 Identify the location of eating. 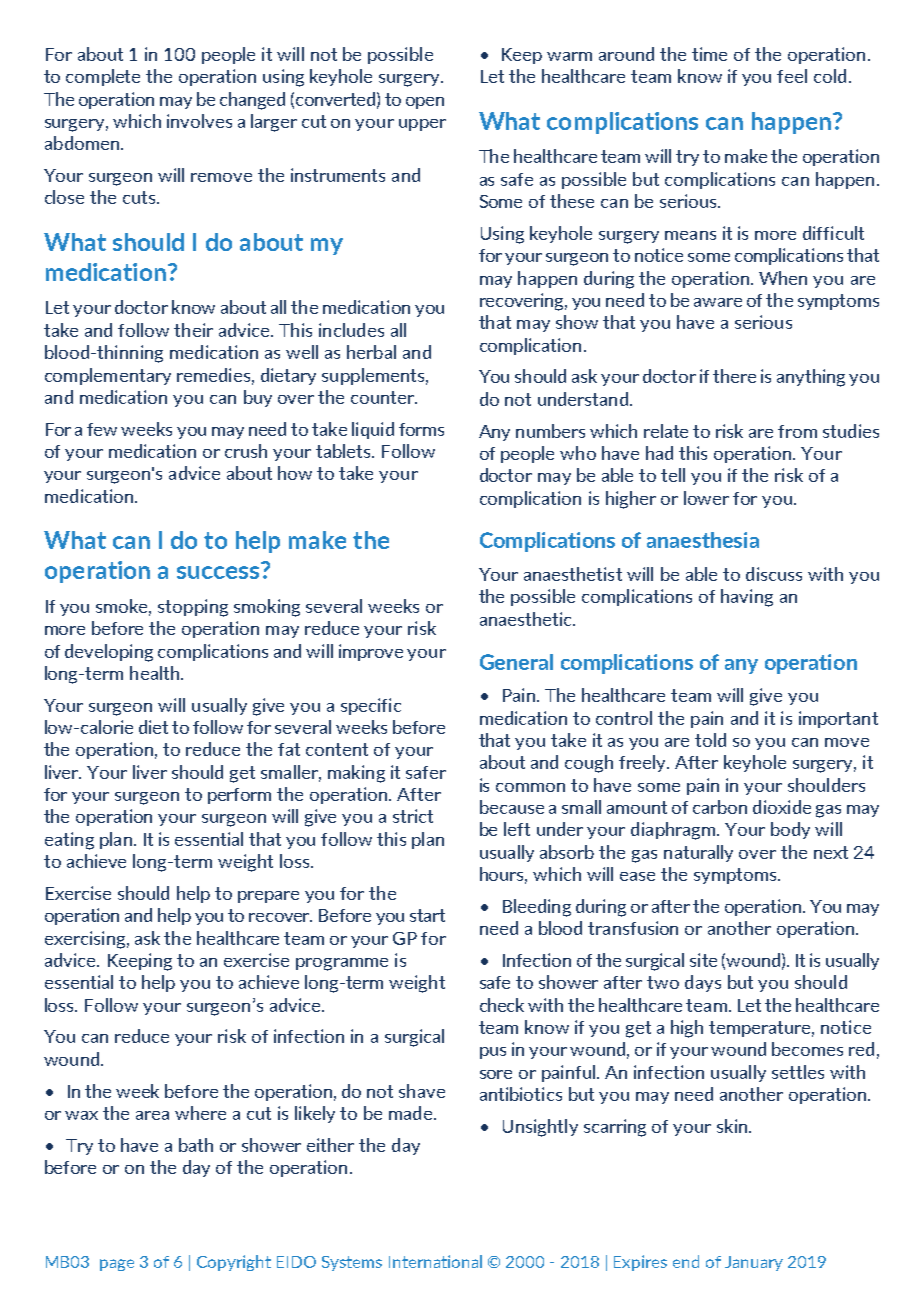
(69, 841).
